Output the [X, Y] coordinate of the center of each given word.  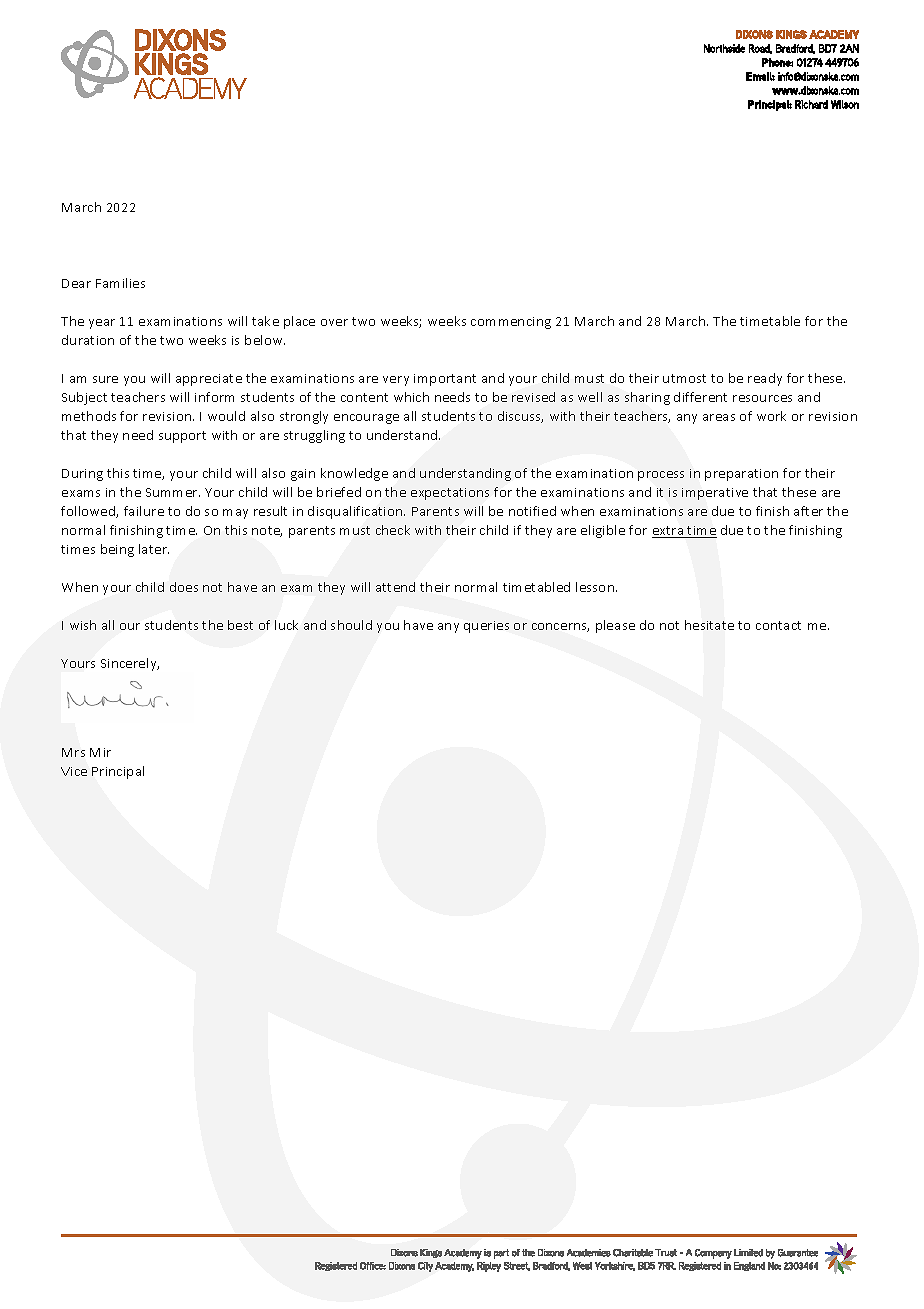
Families [120, 283]
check [393, 530]
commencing [511, 323]
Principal [118, 772]
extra [669, 532]
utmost [684, 378]
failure [144, 511]
